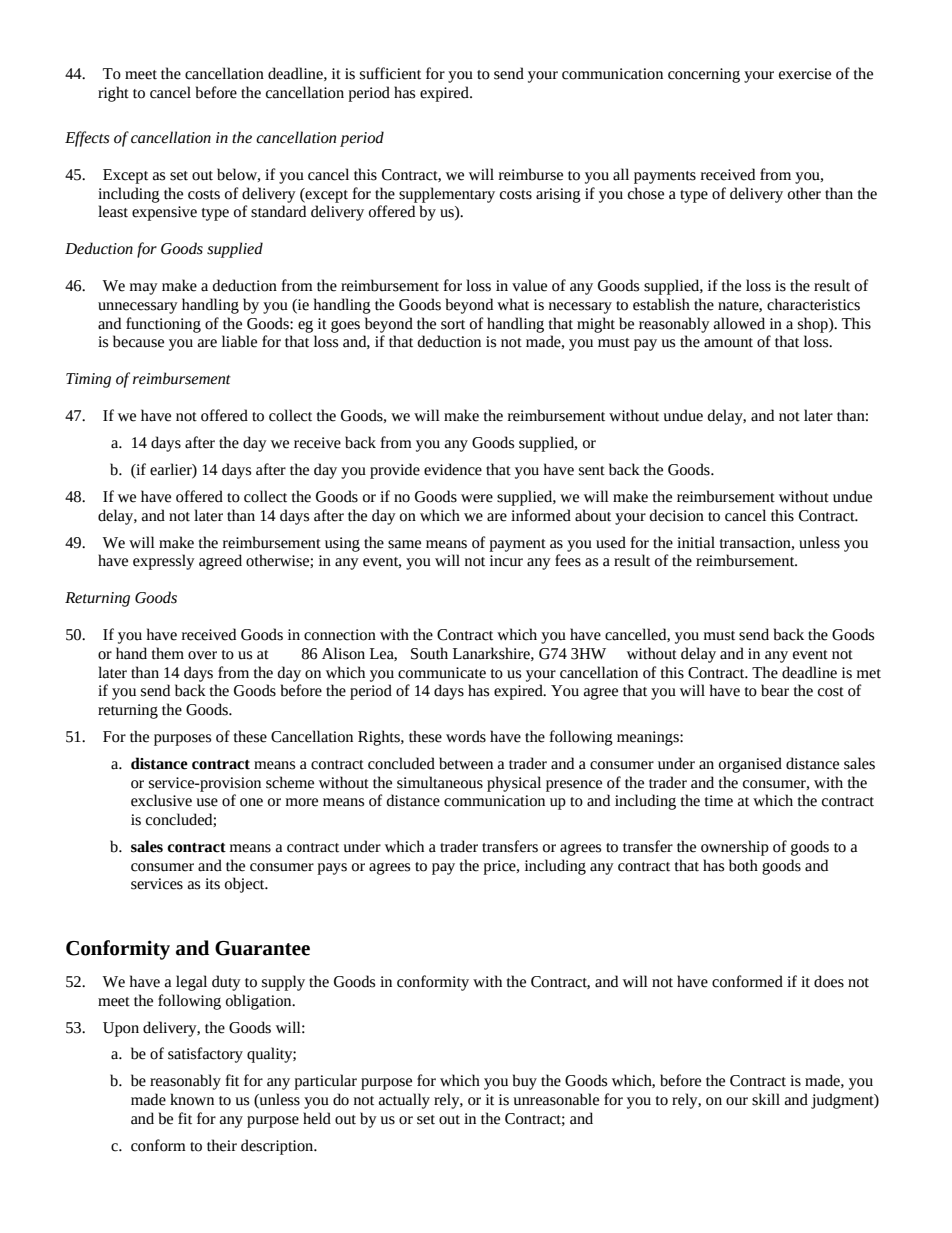  Describe the element at coordinates (246, 885) in the document. I see `object` at that location.
